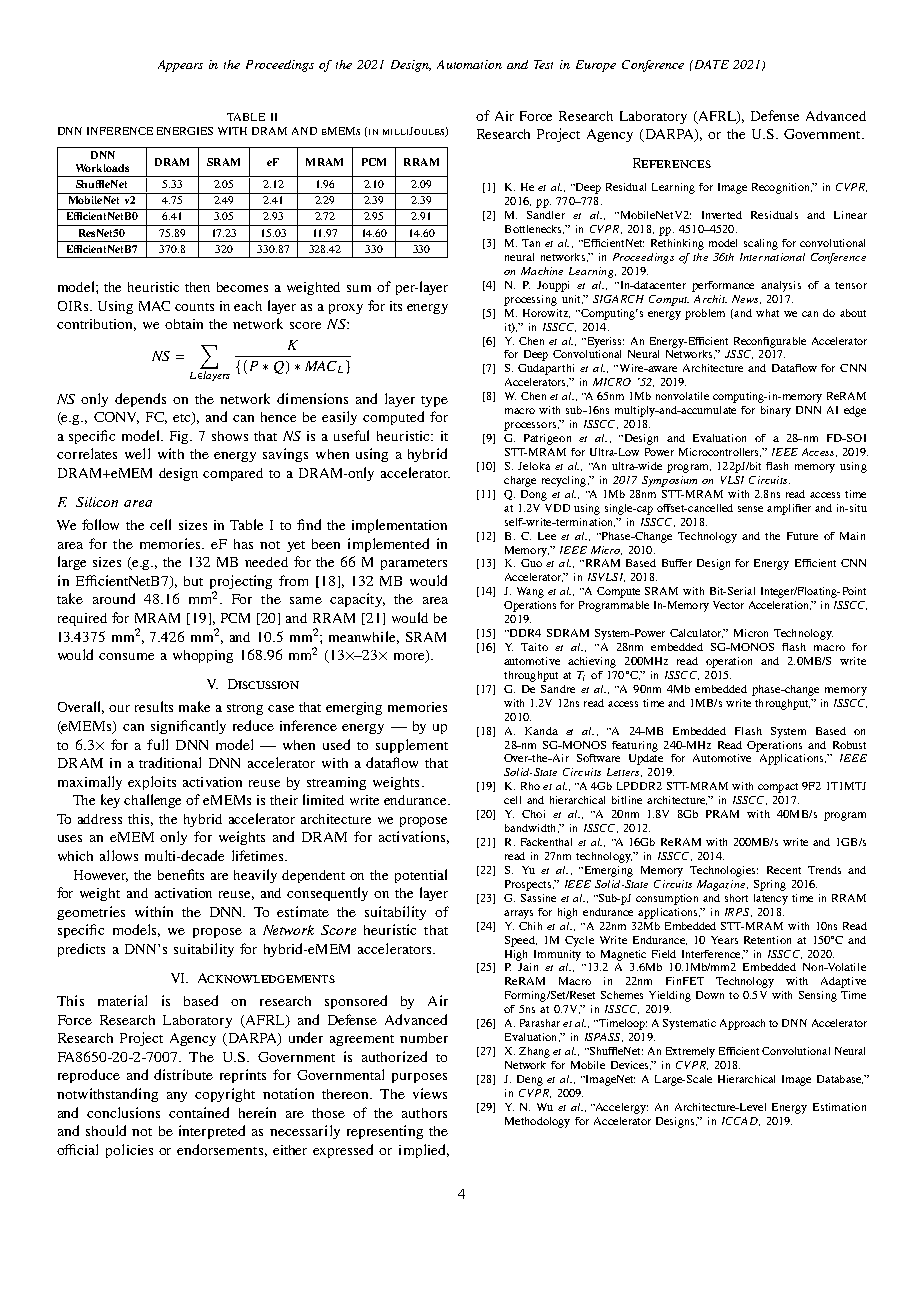 The width and height of the document is (924, 1308). I want to click on type, so click(434, 401).
